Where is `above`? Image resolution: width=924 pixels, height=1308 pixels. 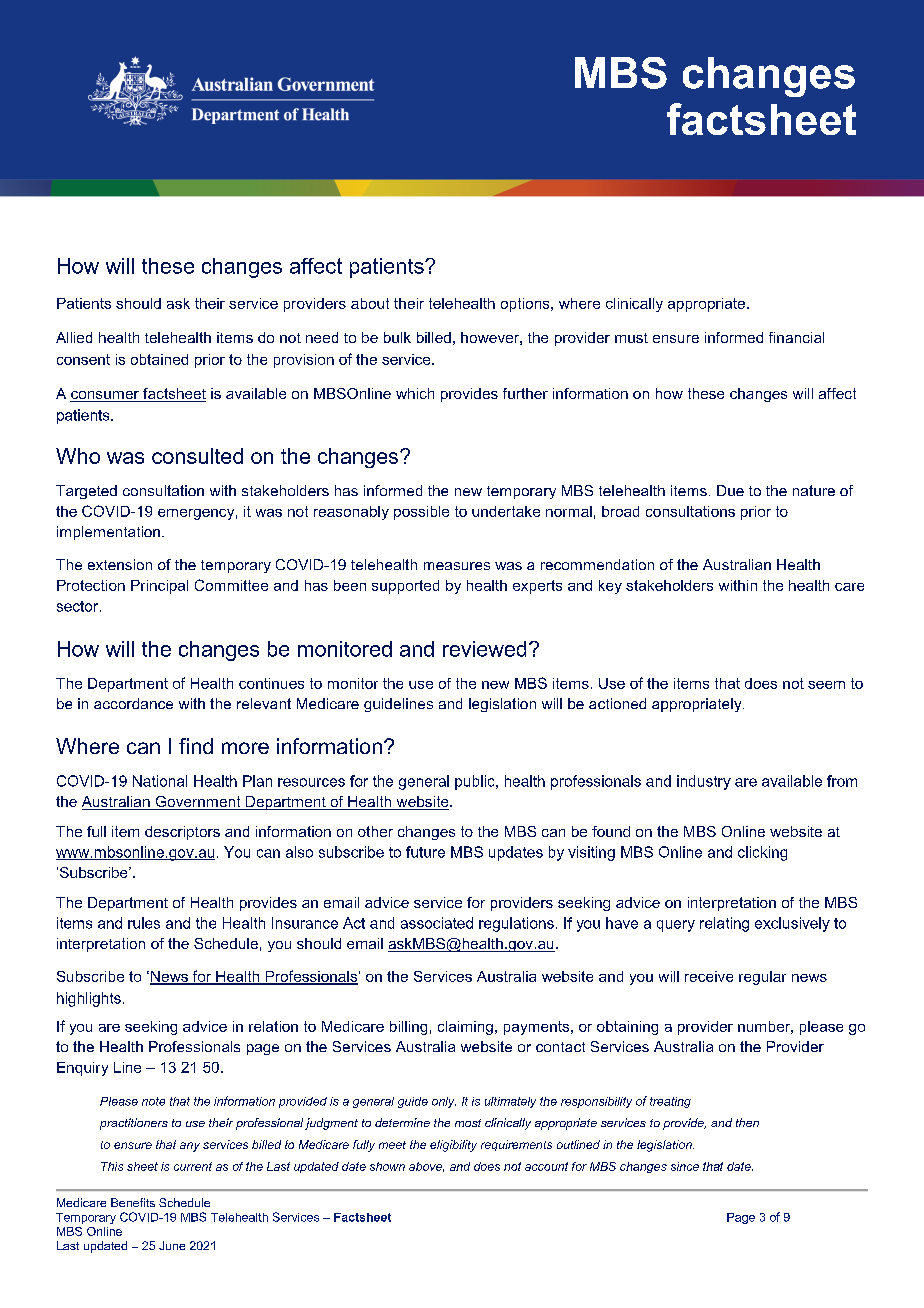
above is located at coordinates (426, 1167).
